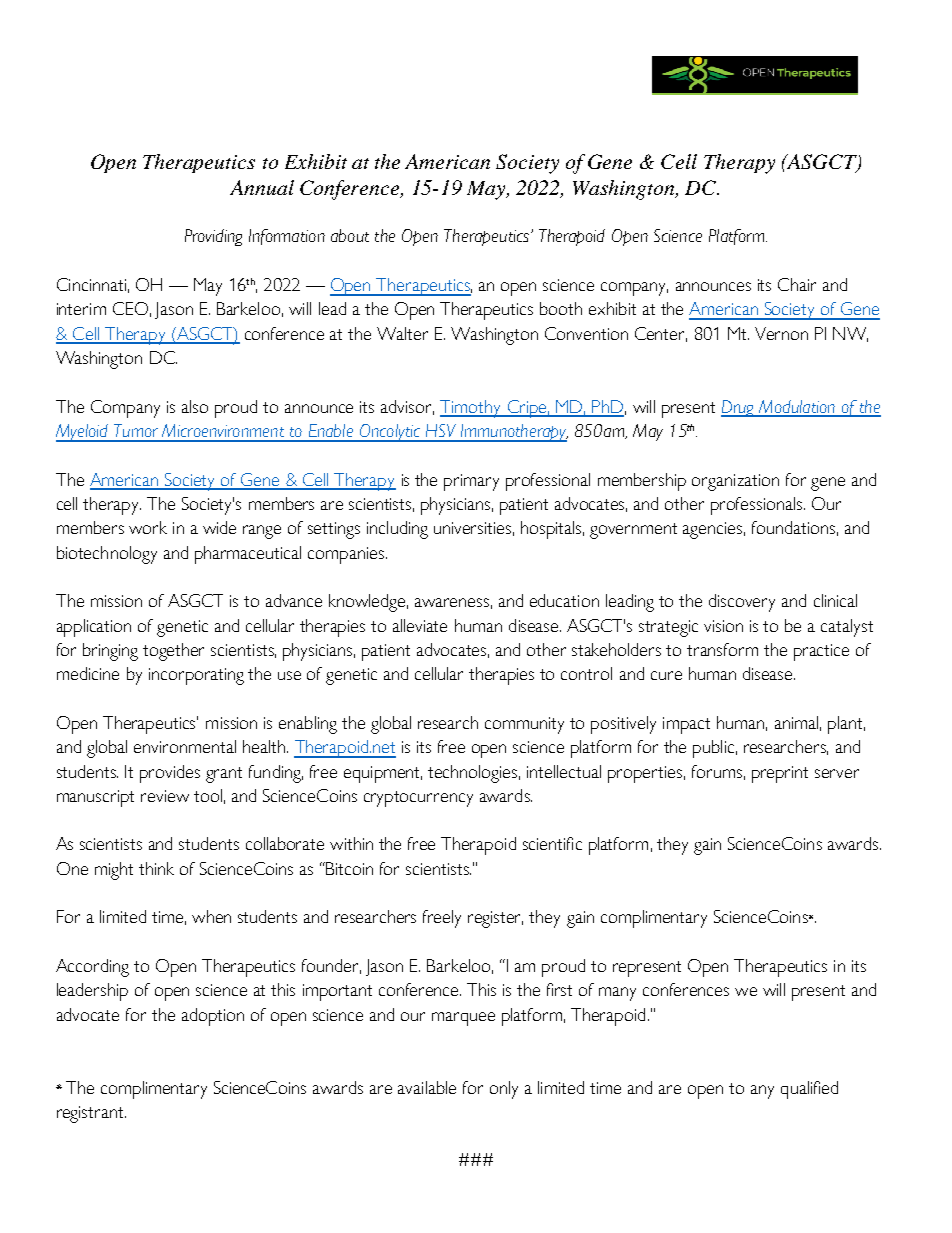 The width and height of the image is (952, 1233). What do you see at coordinates (441, 430) in the image?
I see `HSV` at bounding box center [441, 430].
